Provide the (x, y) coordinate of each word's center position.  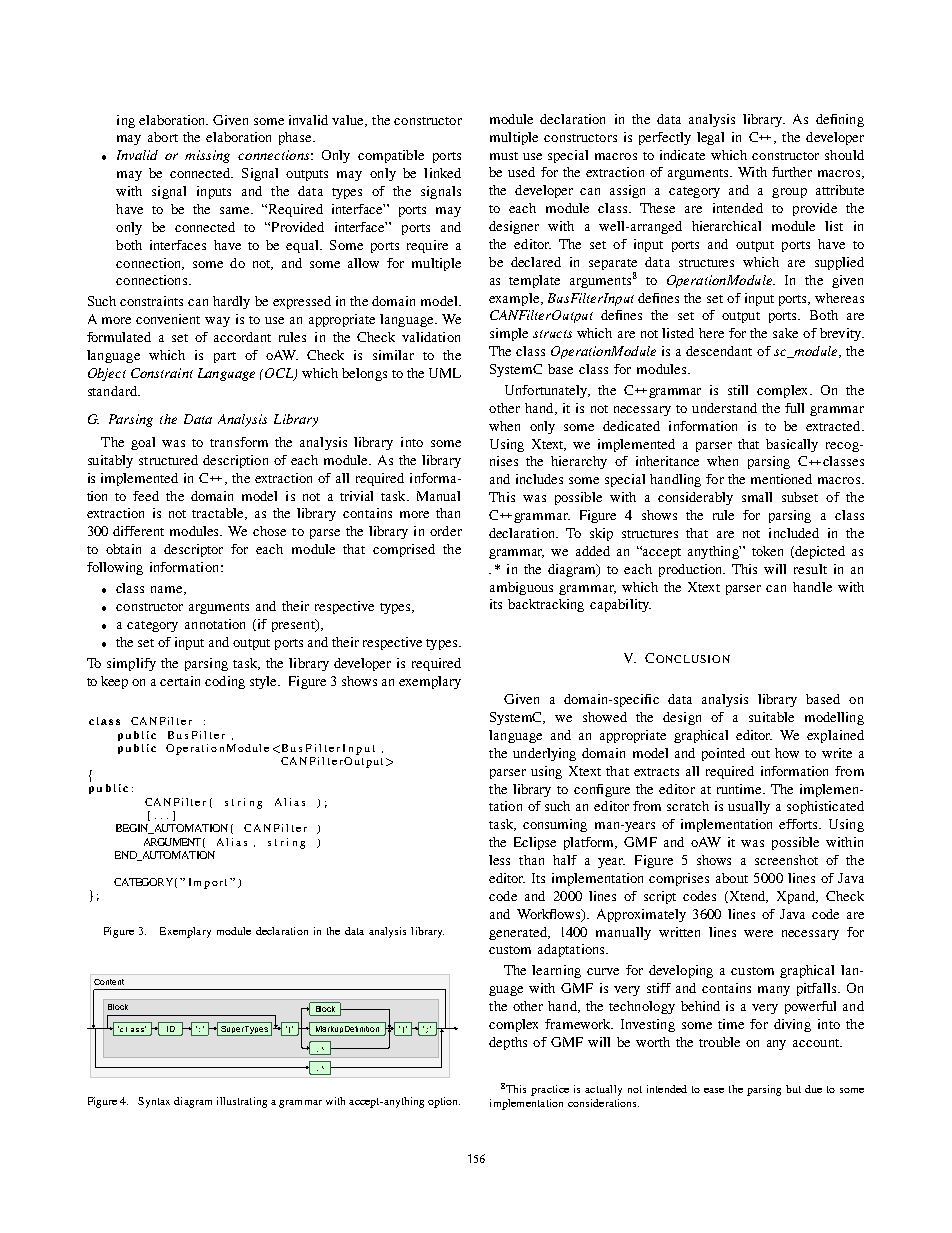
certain (180, 681)
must (504, 156)
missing (207, 156)
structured (168, 460)
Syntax (154, 1102)
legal (710, 138)
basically (792, 445)
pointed (723, 754)
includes (539, 479)
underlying (544, 754)
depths (508, 1043)
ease (714, 1090)
